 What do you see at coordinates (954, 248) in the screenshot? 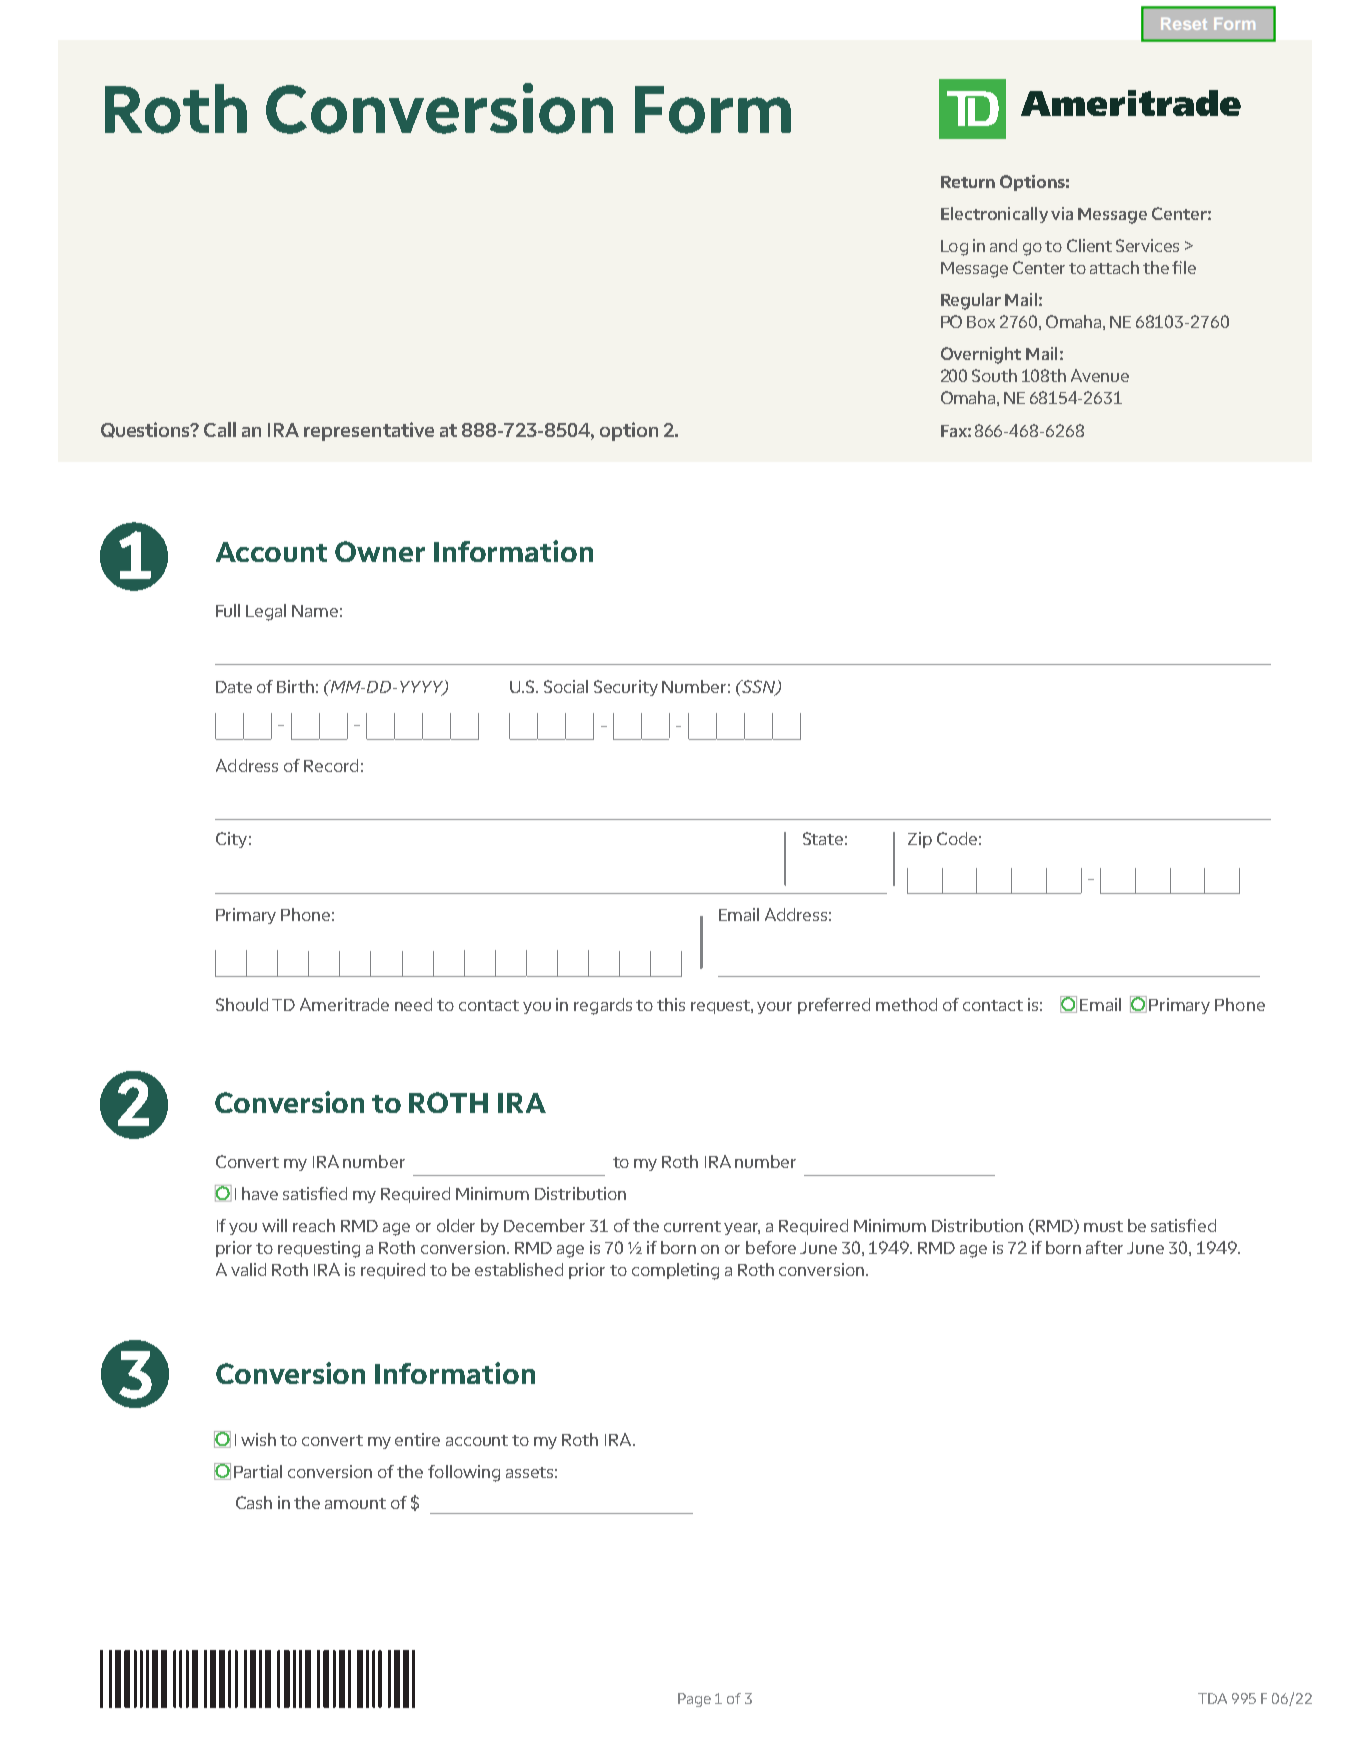
I see `Log` at bounding box center [954, 248].
